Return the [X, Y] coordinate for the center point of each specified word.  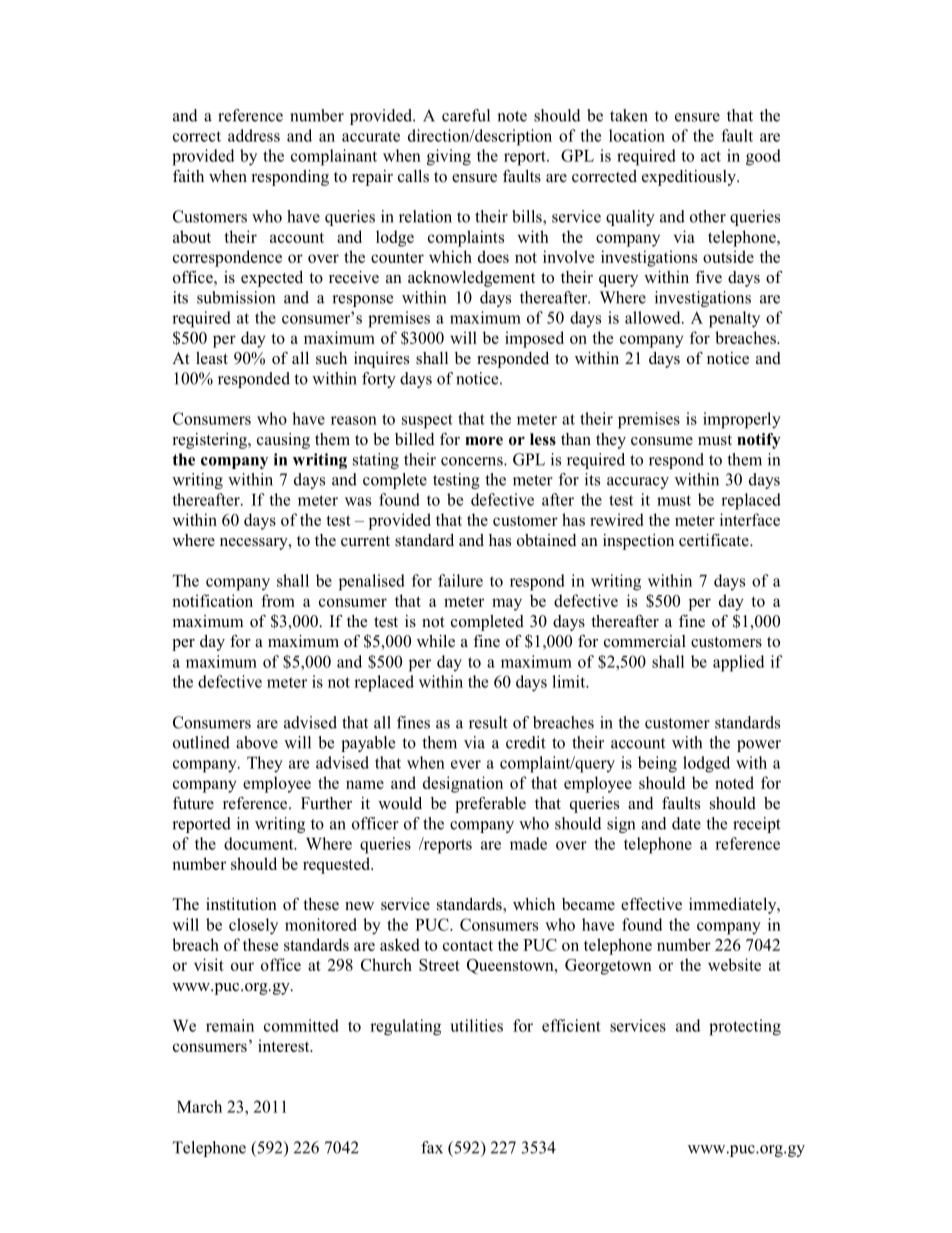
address [254, 135]
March [199, 1106]
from [278, 600]
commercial [645, 641]
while [436, 641]
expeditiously [690, 178]
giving [449, 157]
